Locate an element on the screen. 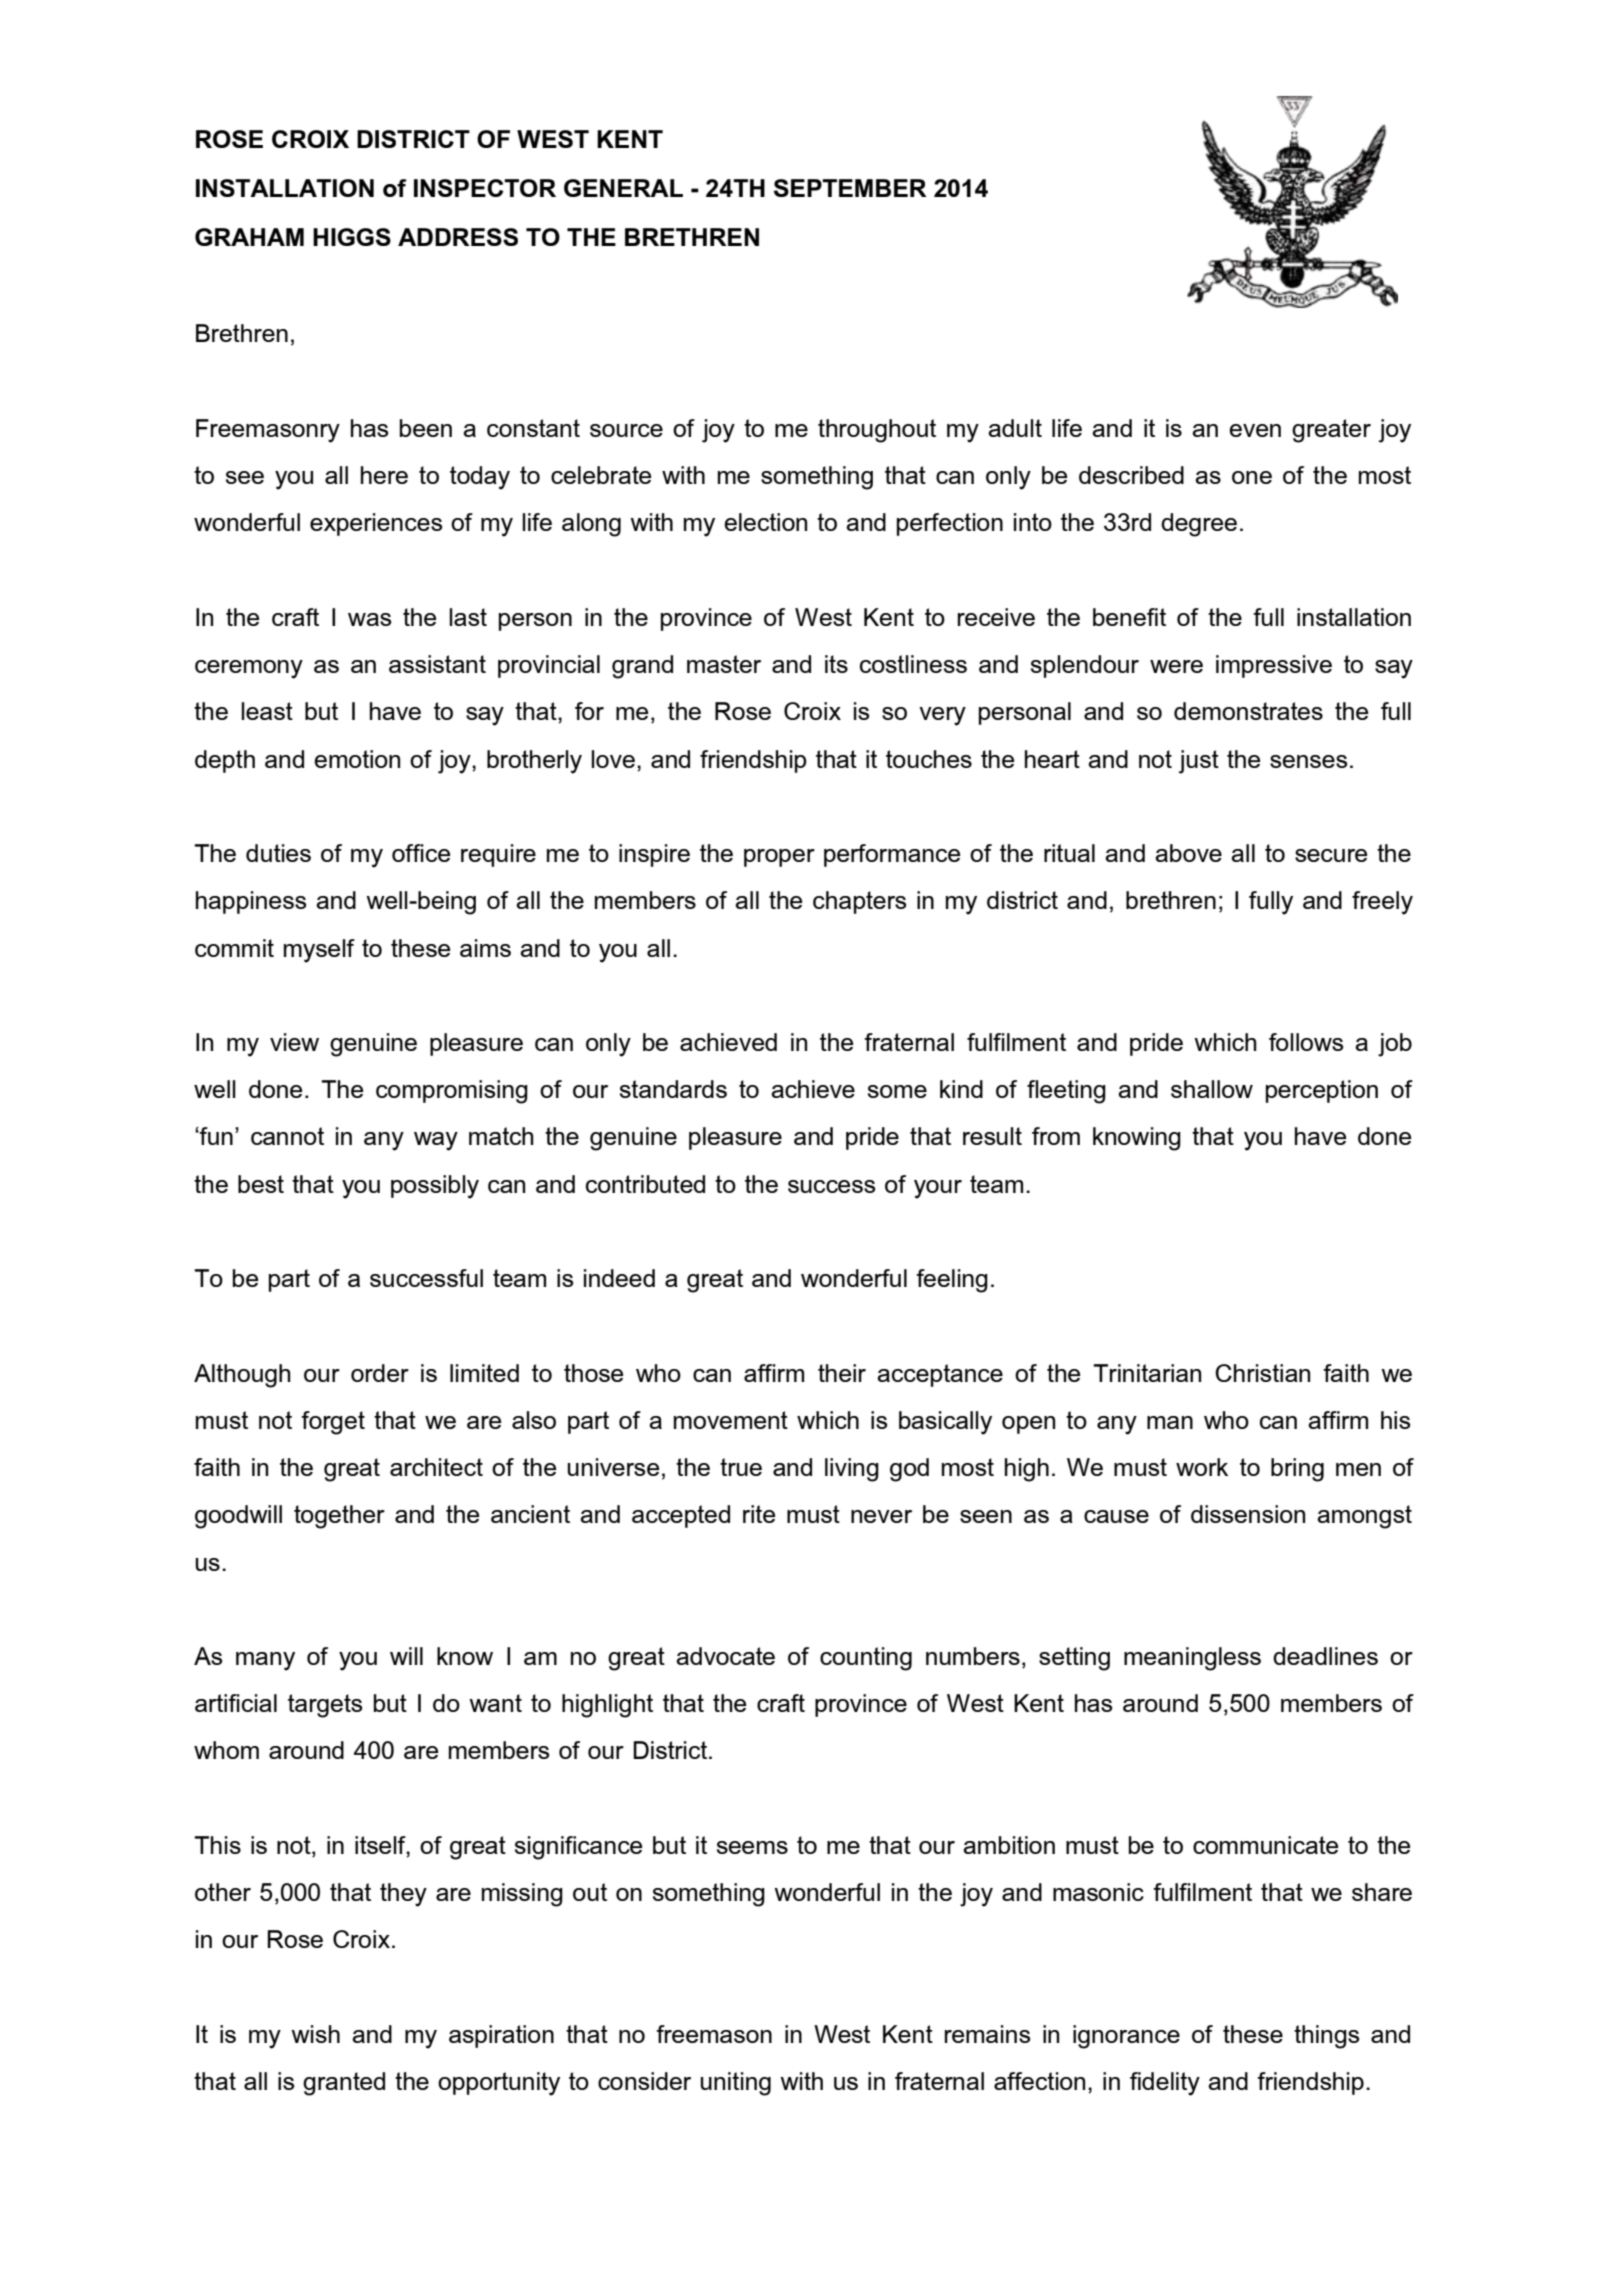  standards is located at coordinates (673, 1089).
